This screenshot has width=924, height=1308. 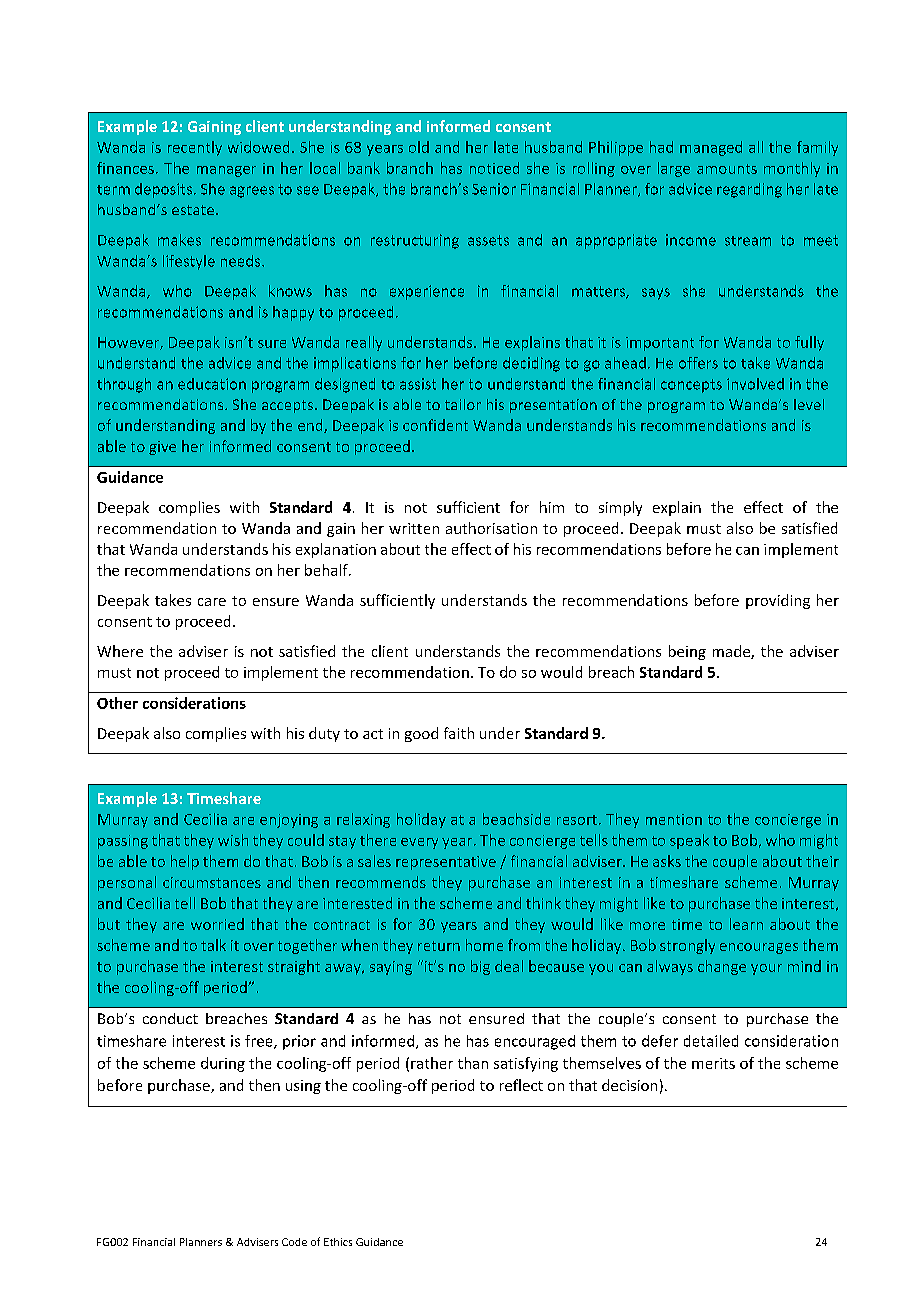 What do you see at coordinates (294, 1242) in the screenshot?
I see `Code` at bounding box center [294, 1242].
